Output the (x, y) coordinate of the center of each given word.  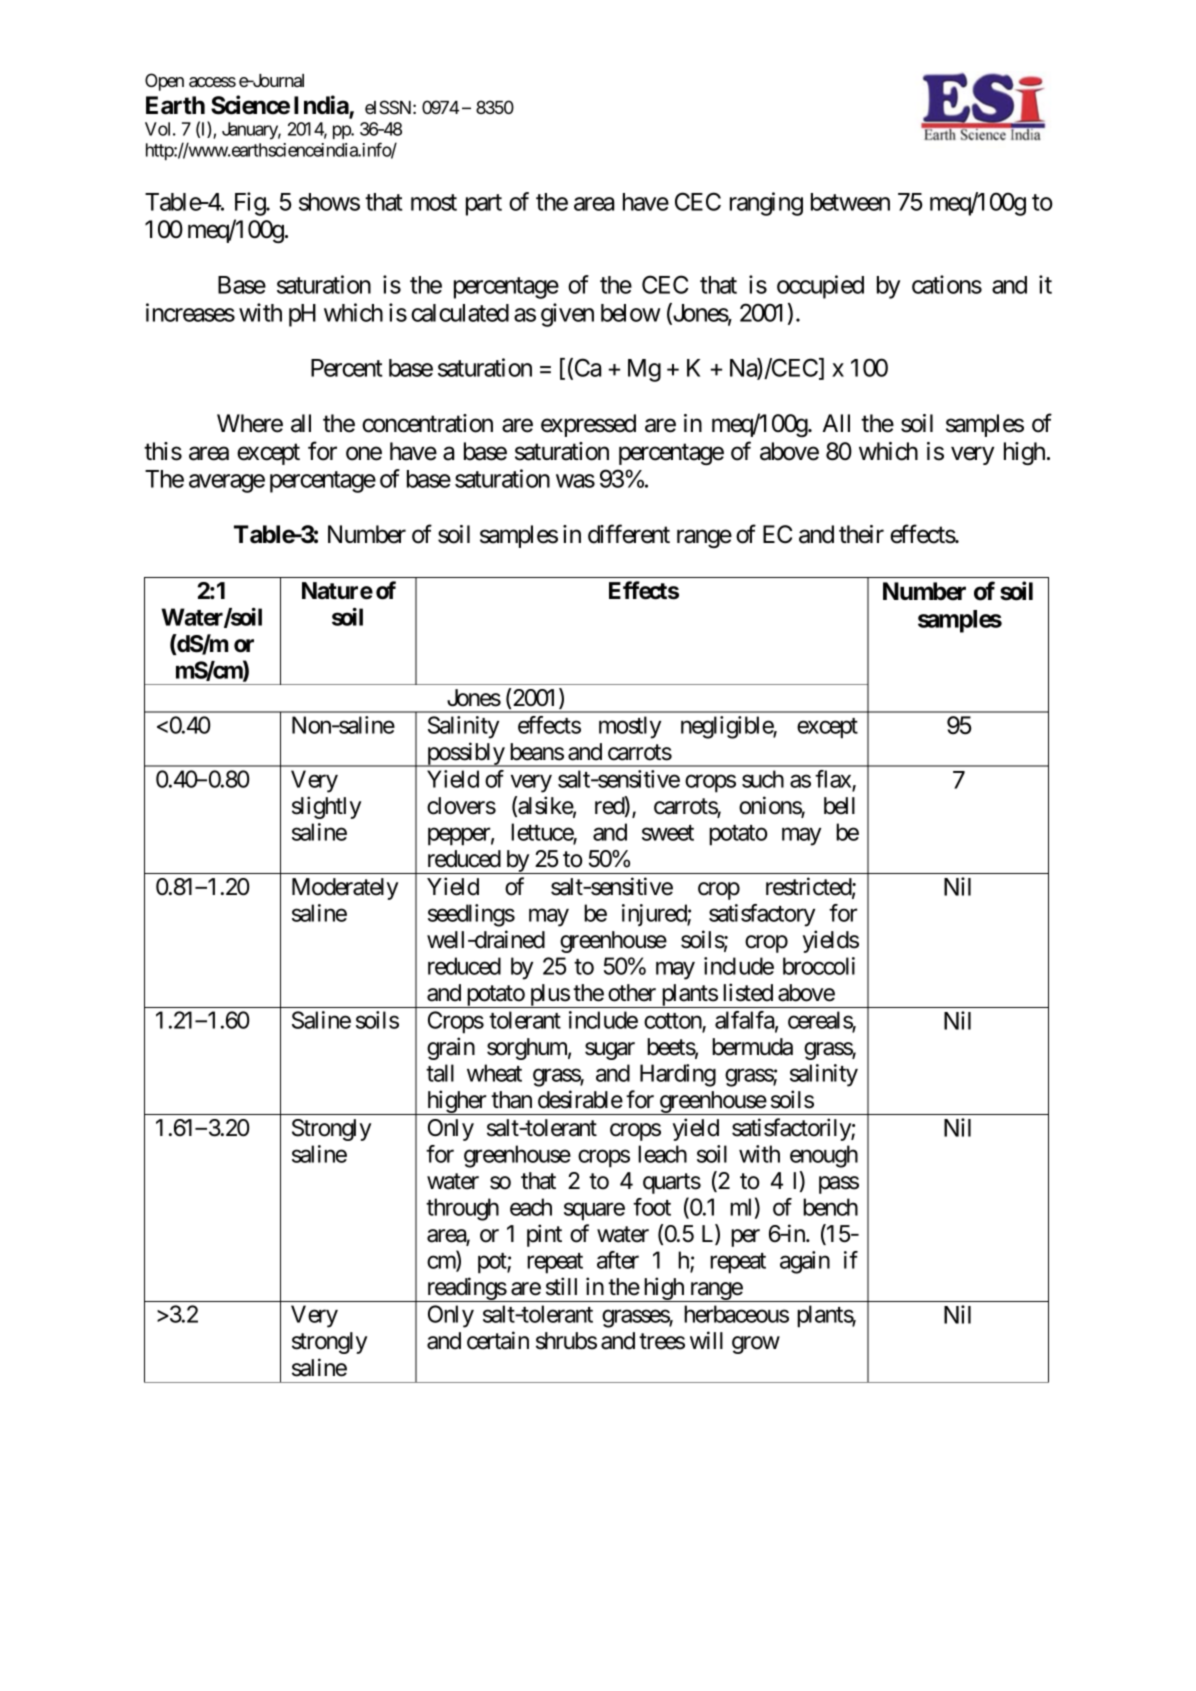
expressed (588, 425)
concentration (427, 423)
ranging (766, 204)
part (484, 205)
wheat (494, 1073)
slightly (326, 807)
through (462, 1209)
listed (748, 992)
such (763, 779)
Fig (251, 204)
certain (498, 1340)
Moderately (345, 889)
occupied (820, 287)
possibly (465, 754)
